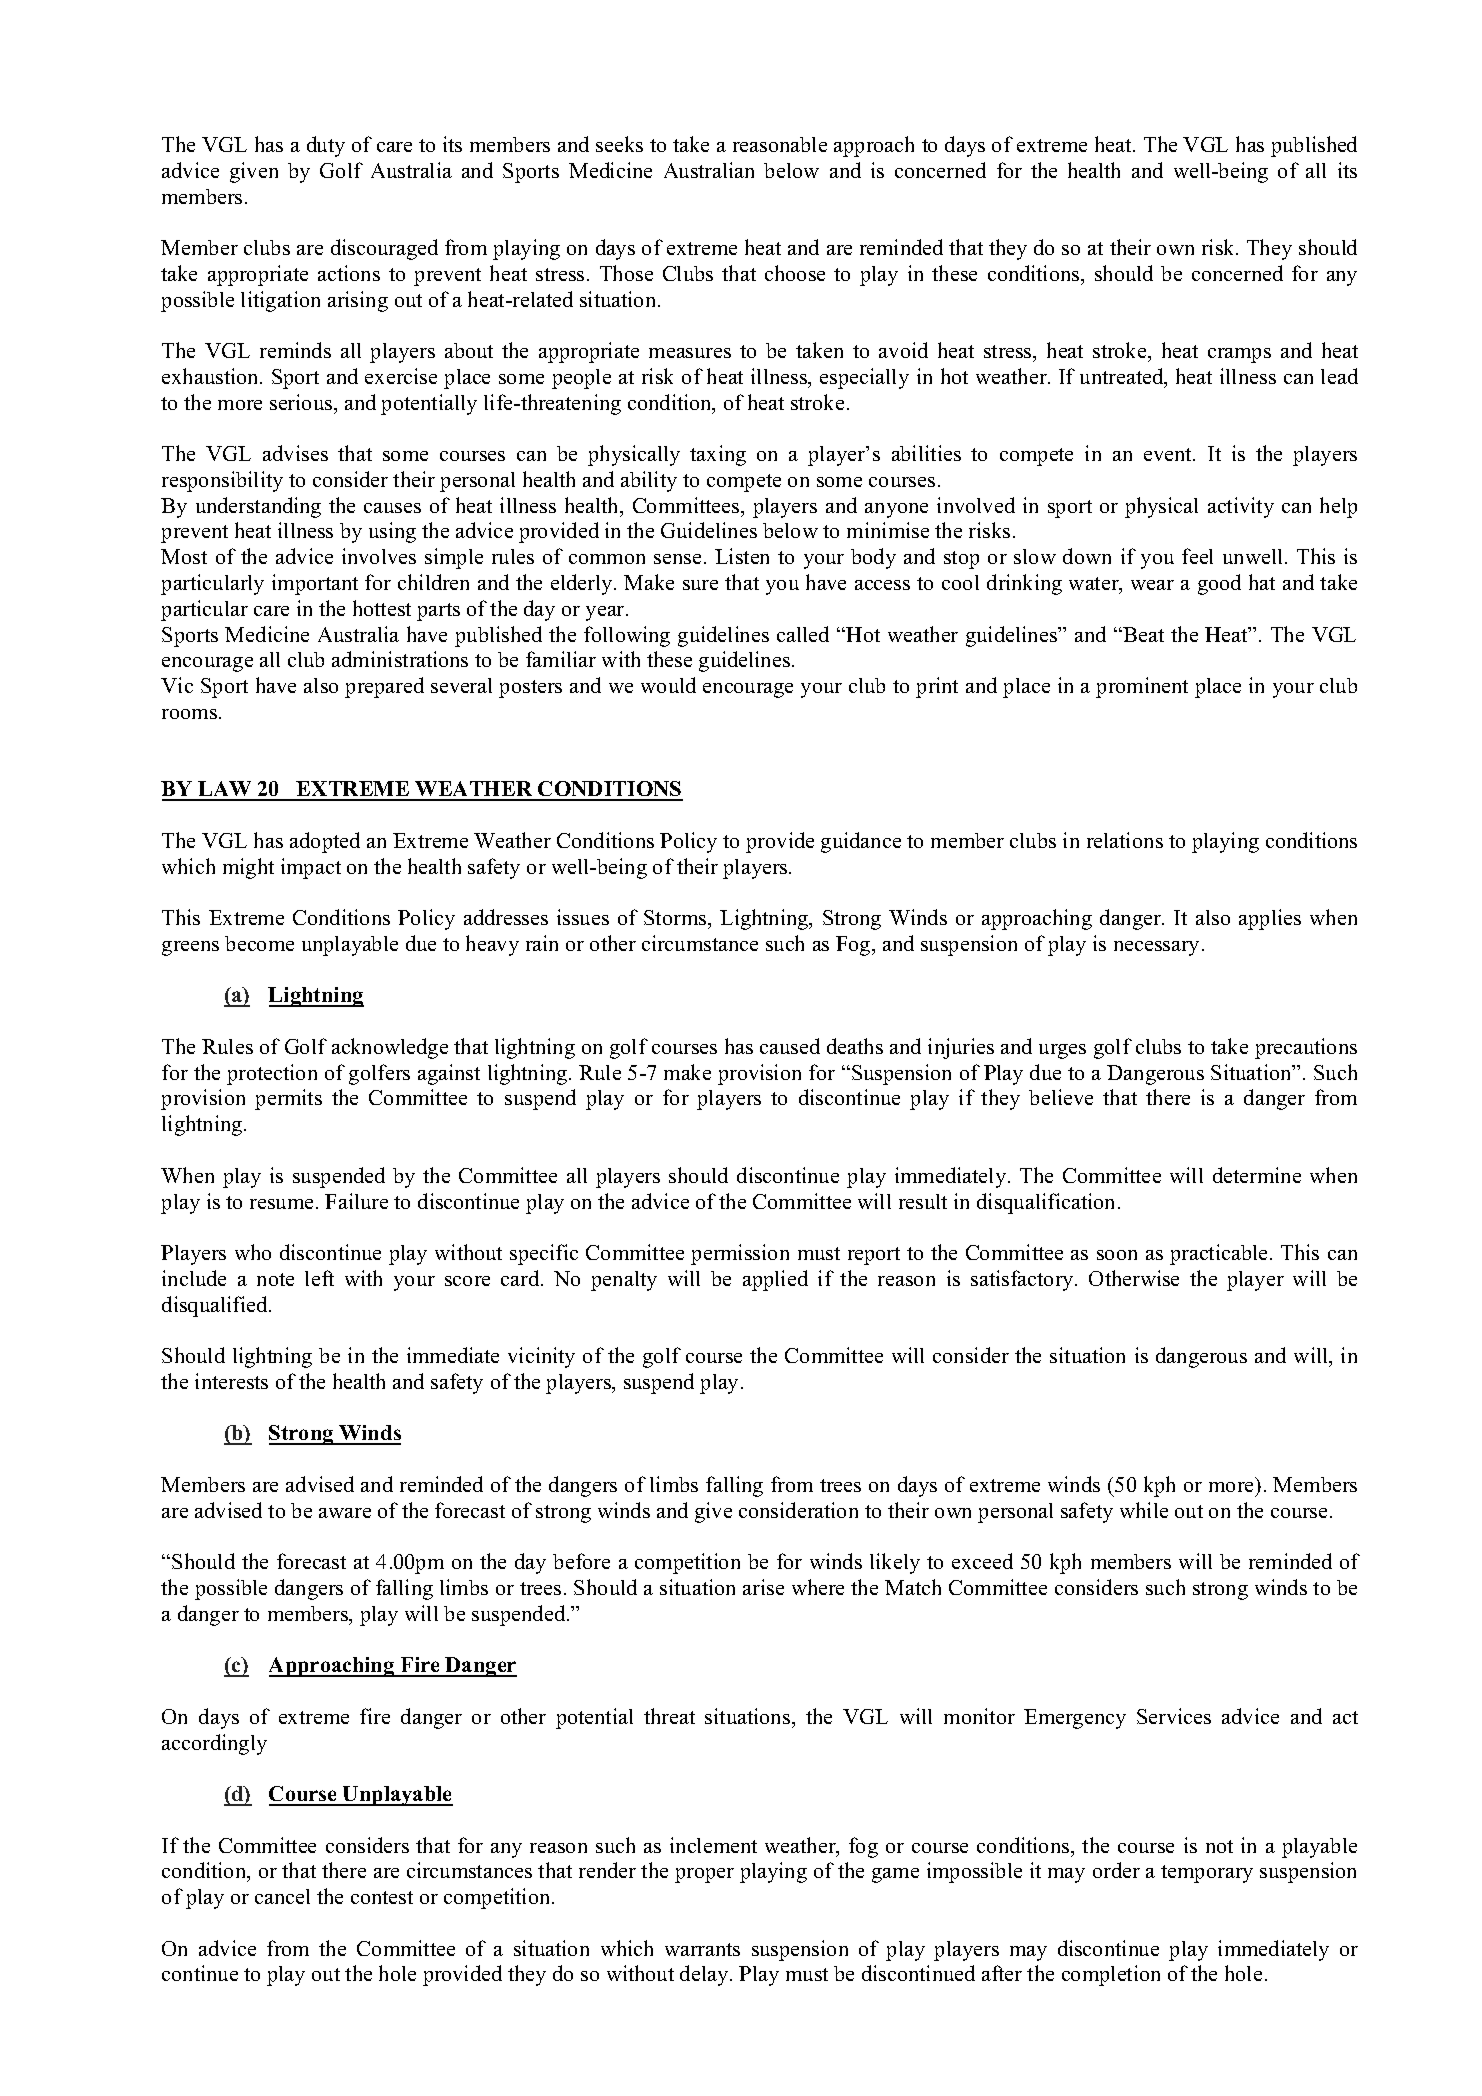 This screenshot has width=1482, height=2096. I want to click on guidance, so click(861, 842).
